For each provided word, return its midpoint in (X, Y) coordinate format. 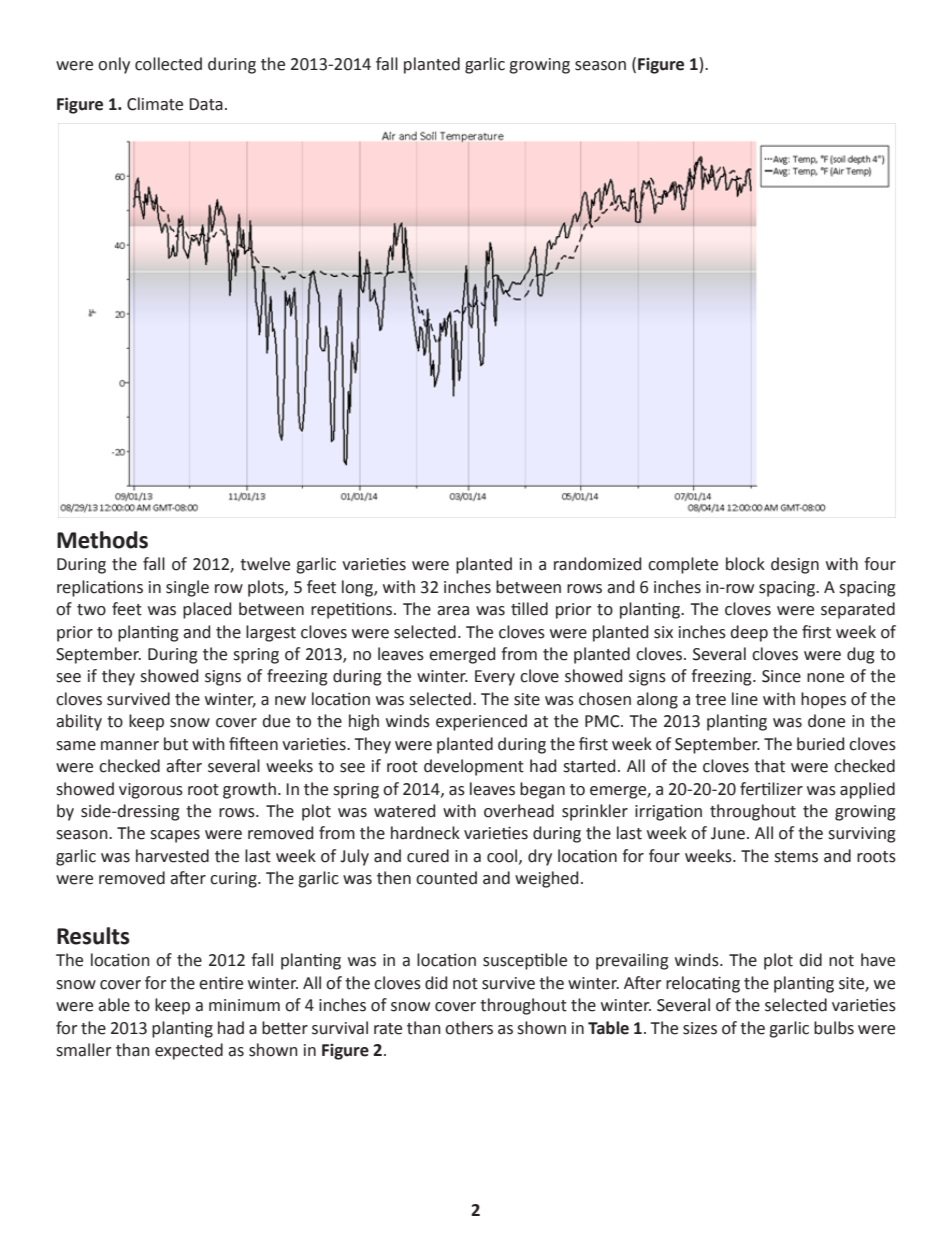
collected (168, 64)
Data (206, 104)
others (469, 1028)
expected (189, 1051)
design (795, 565)
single (187, 588)
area (453, 611)
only (114, 65)
